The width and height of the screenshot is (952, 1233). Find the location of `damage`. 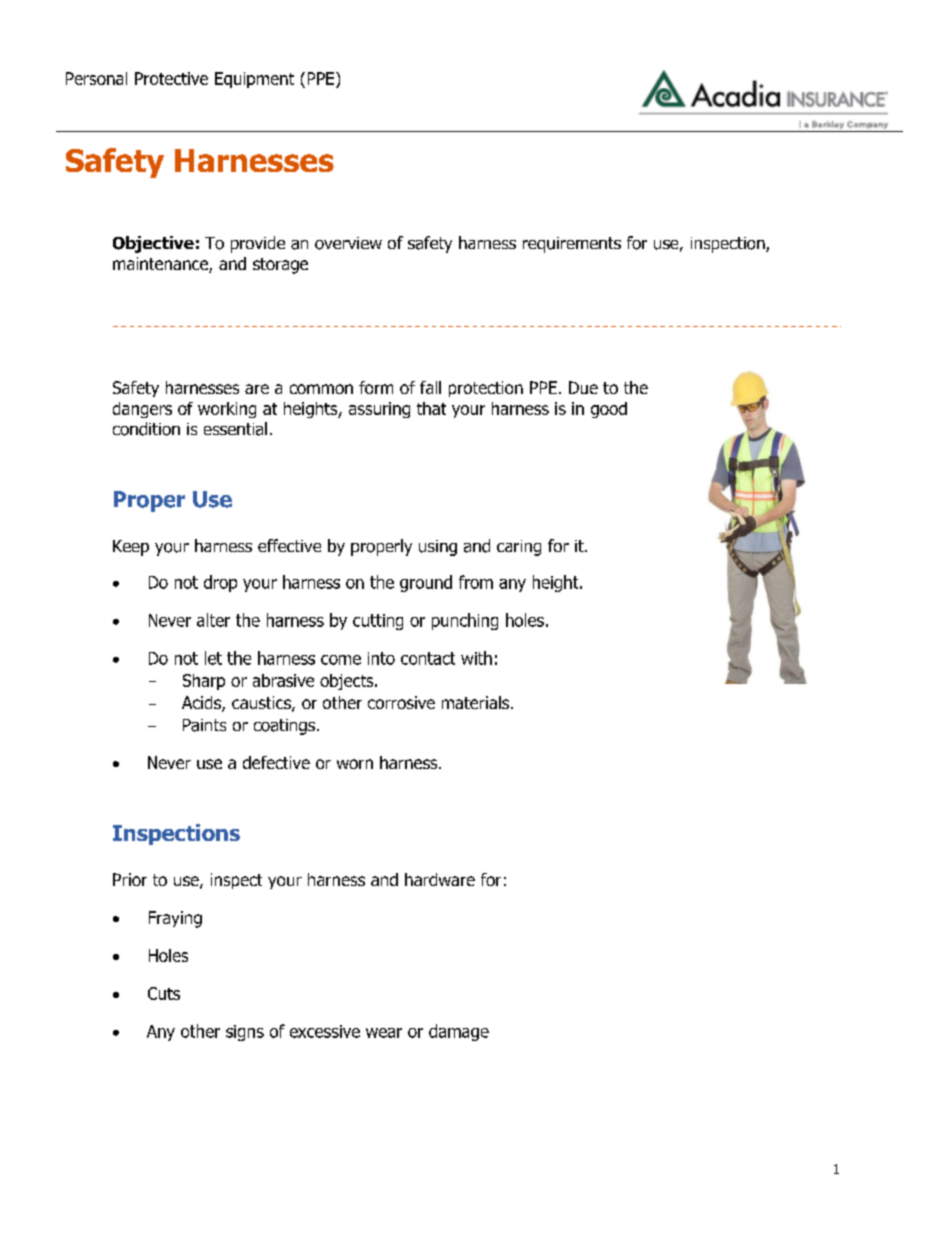

damage is located at coordinates (459, 1032).
